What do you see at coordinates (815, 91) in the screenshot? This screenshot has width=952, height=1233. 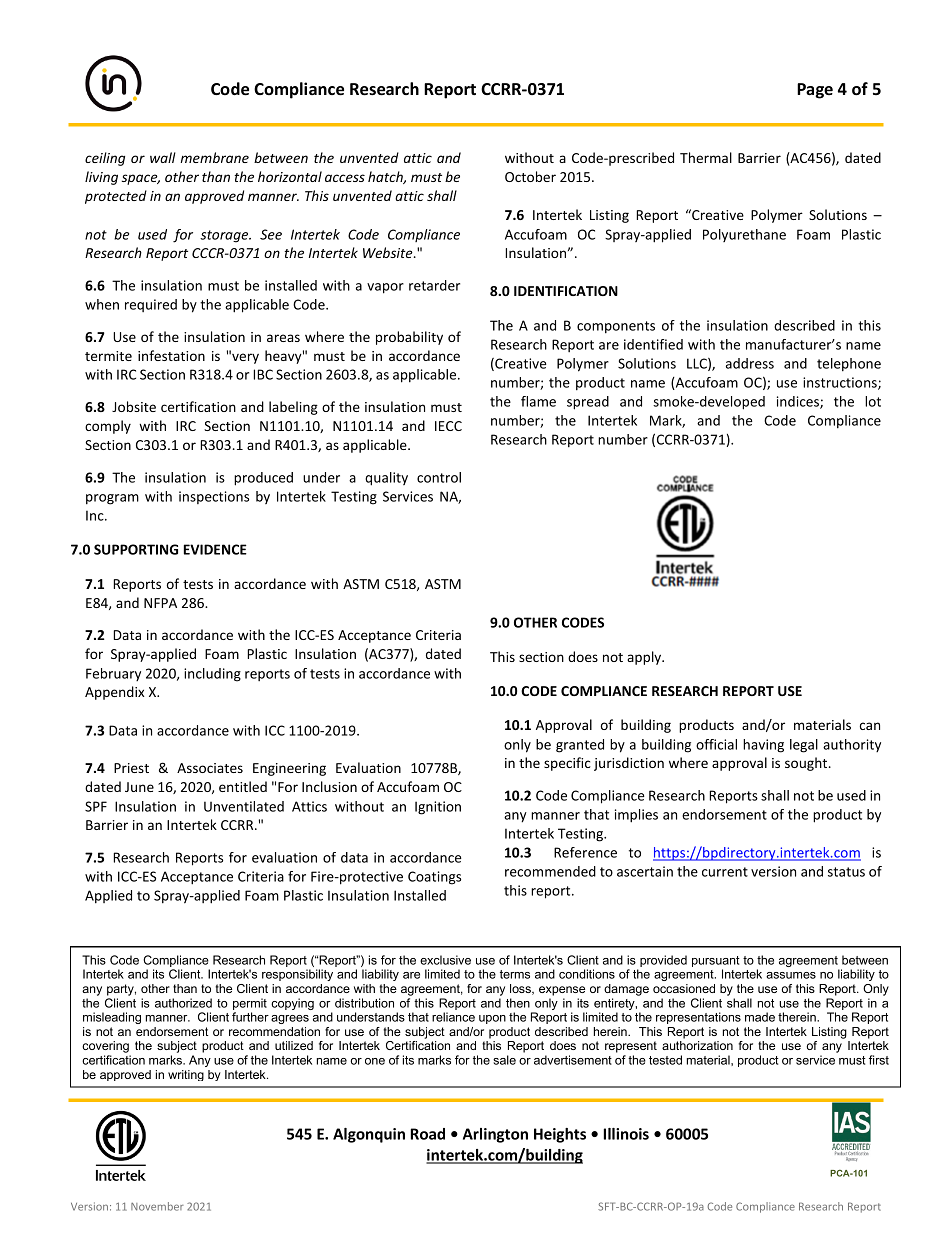 I see `Page` at bounding box center [815, 91].
